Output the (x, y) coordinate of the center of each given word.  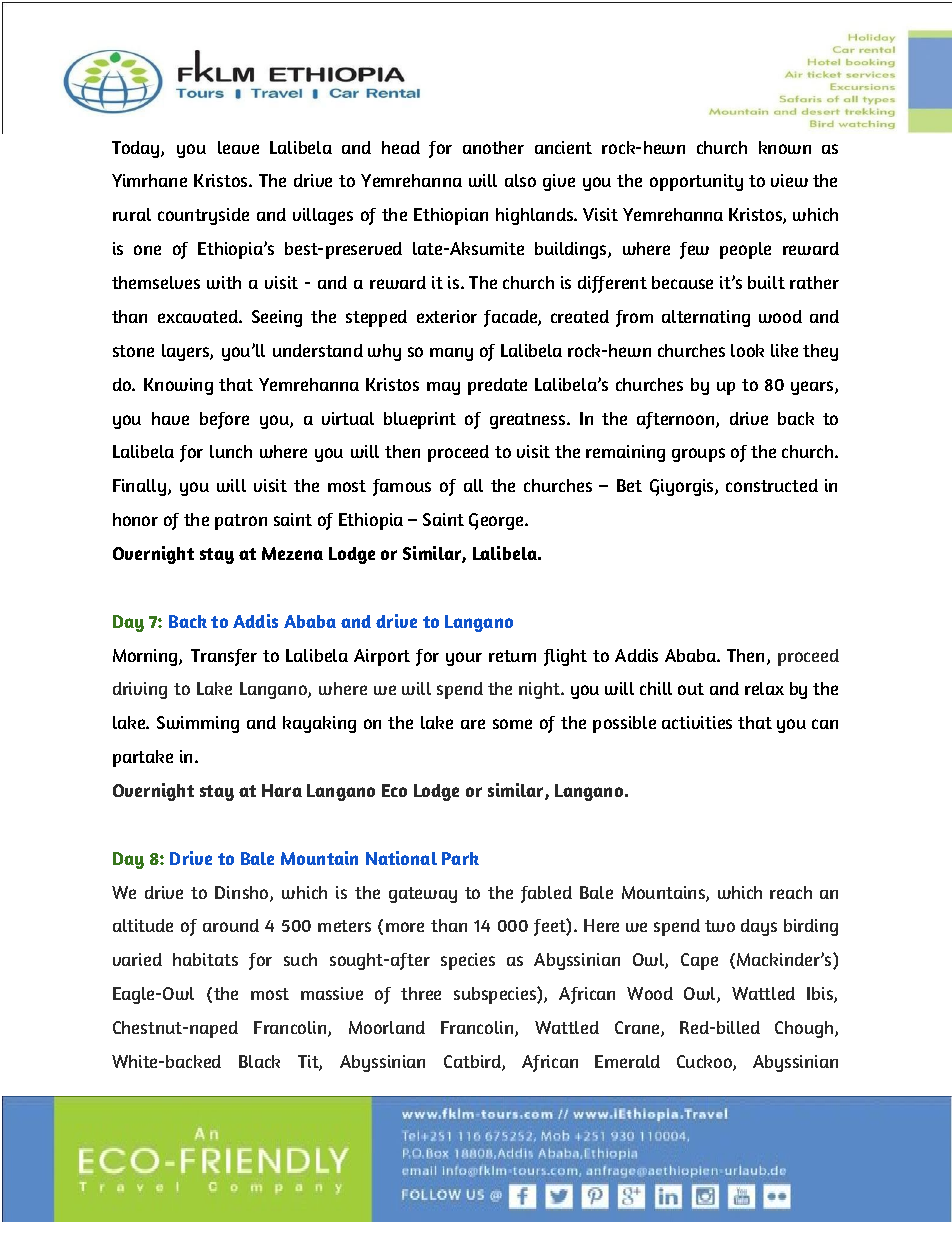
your (464, 659)
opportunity (696, 182)
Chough (805, 1029)
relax (764, 688)
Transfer (224, 657)
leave (238, 147)
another (493, 147)
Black (259, 1061)
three (421, 993)
